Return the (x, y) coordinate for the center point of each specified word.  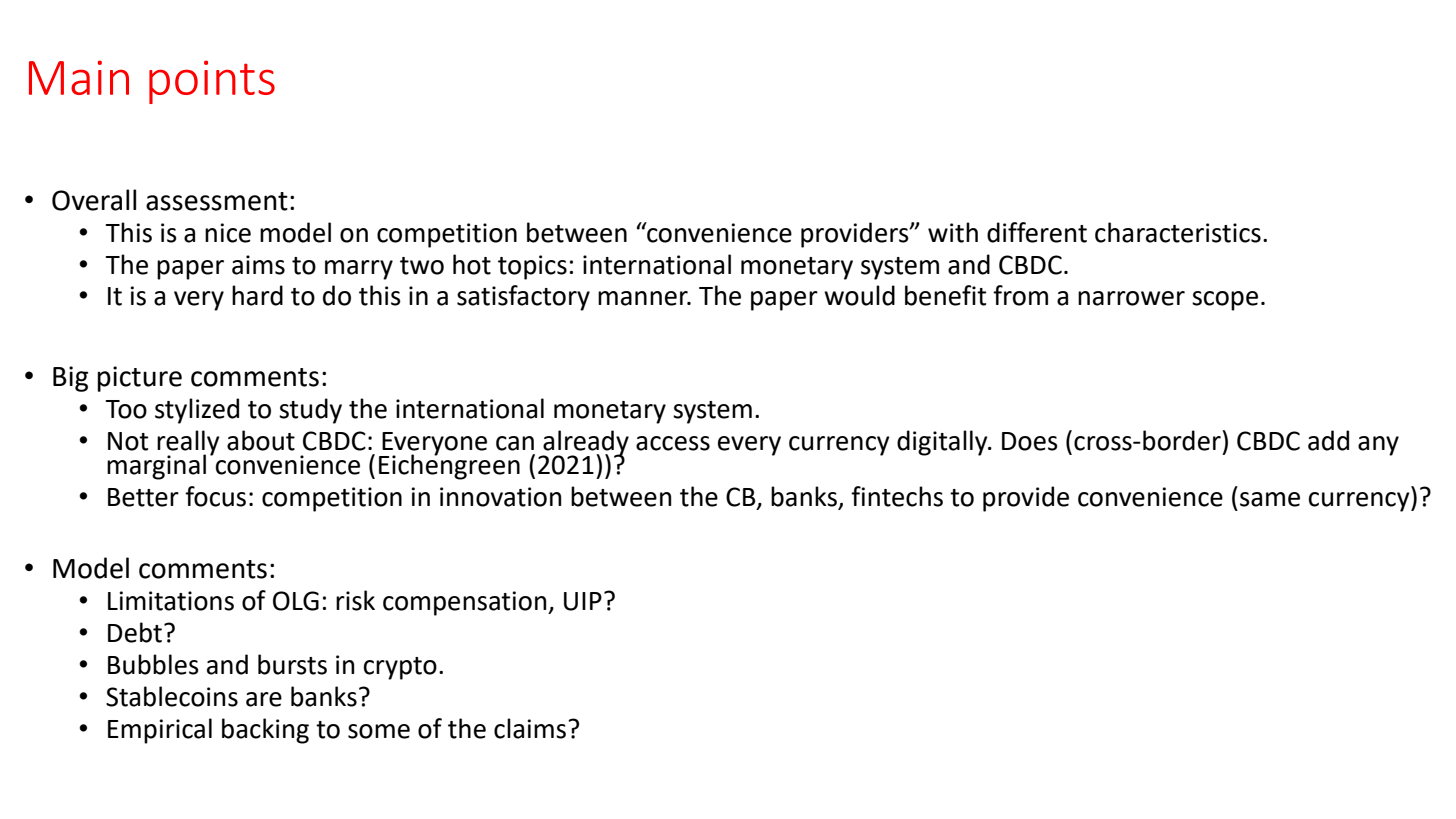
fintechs (897, 496)
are (264, 699)
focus (215, 496)
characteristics (1178, 232)
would (859, 295)
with (953, 232)
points (212, 82)
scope (1225, 301)
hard (257, 295)
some (379, 731)
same (1270, 499)
